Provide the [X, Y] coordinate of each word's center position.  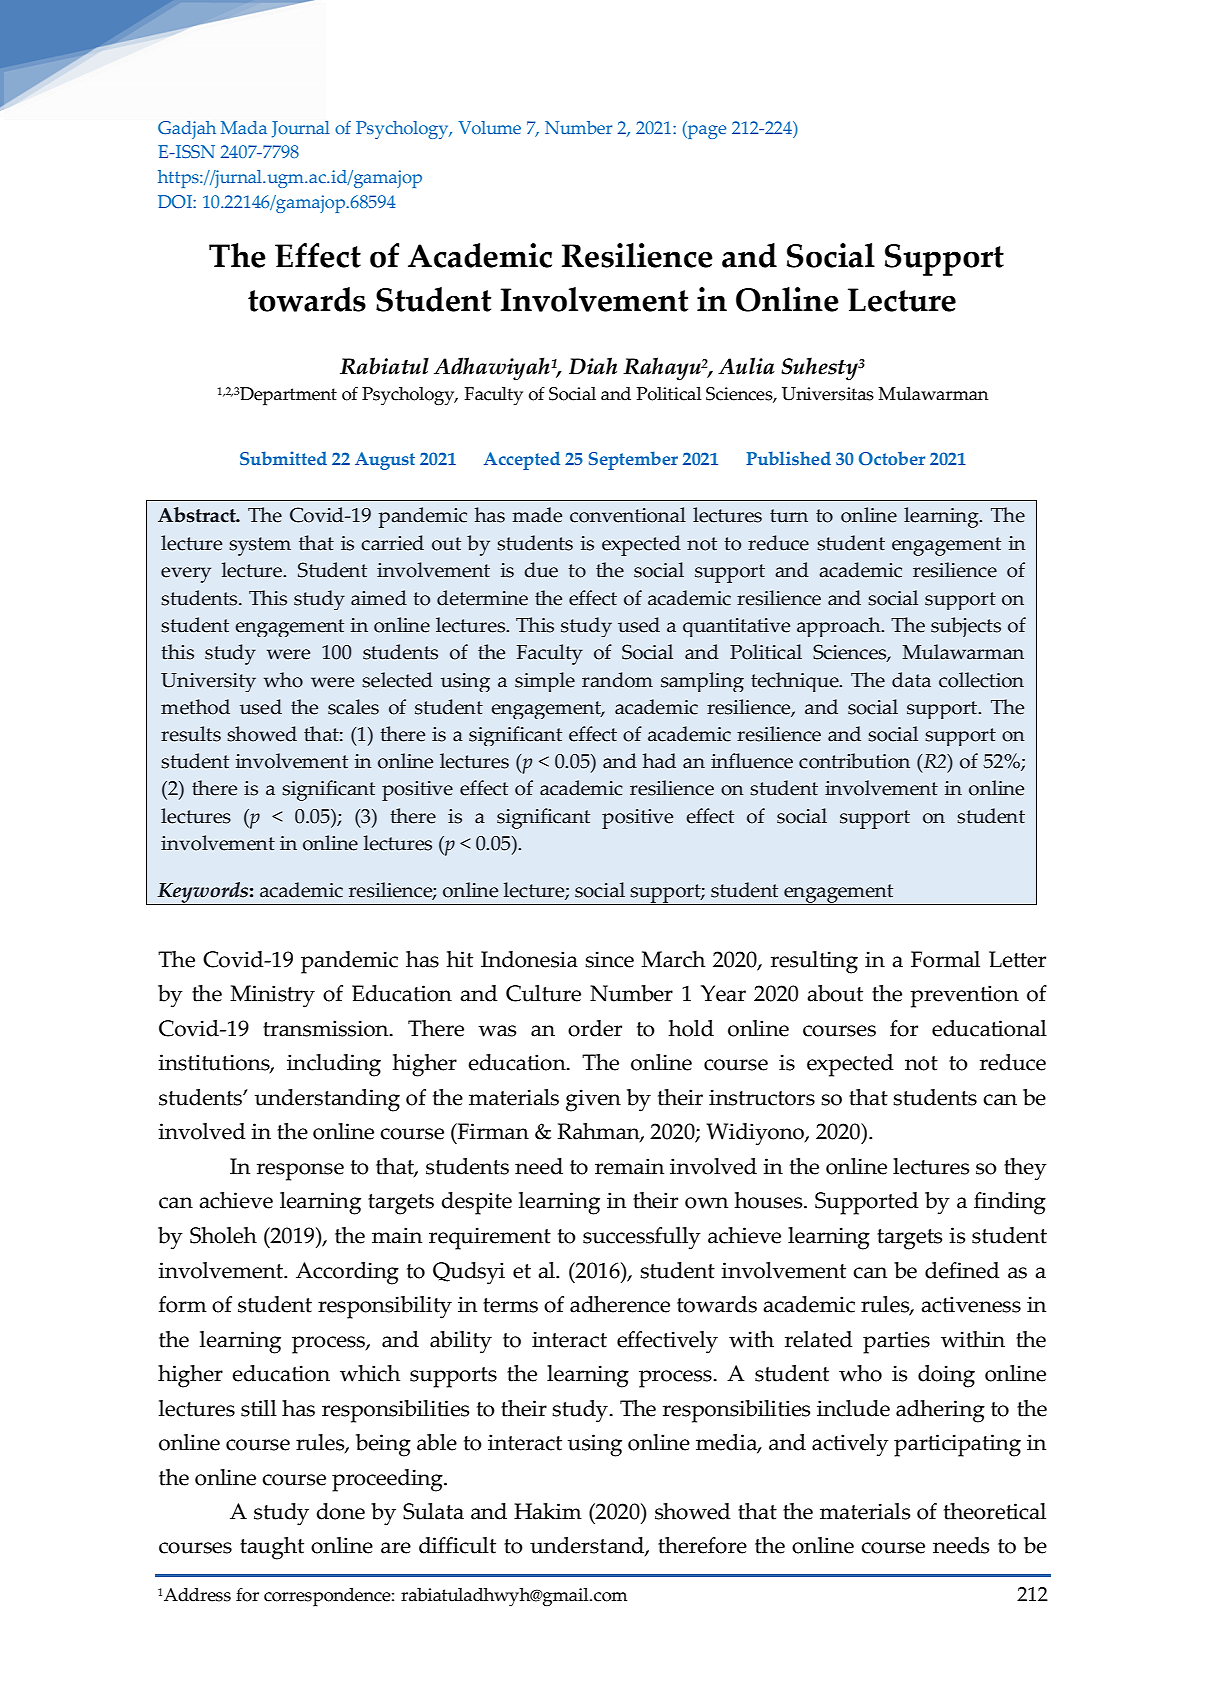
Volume [489, 127]
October [892, 458]
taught [272, 1548]
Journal [301, 129]
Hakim [548, 1511]
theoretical [995, 1511]
